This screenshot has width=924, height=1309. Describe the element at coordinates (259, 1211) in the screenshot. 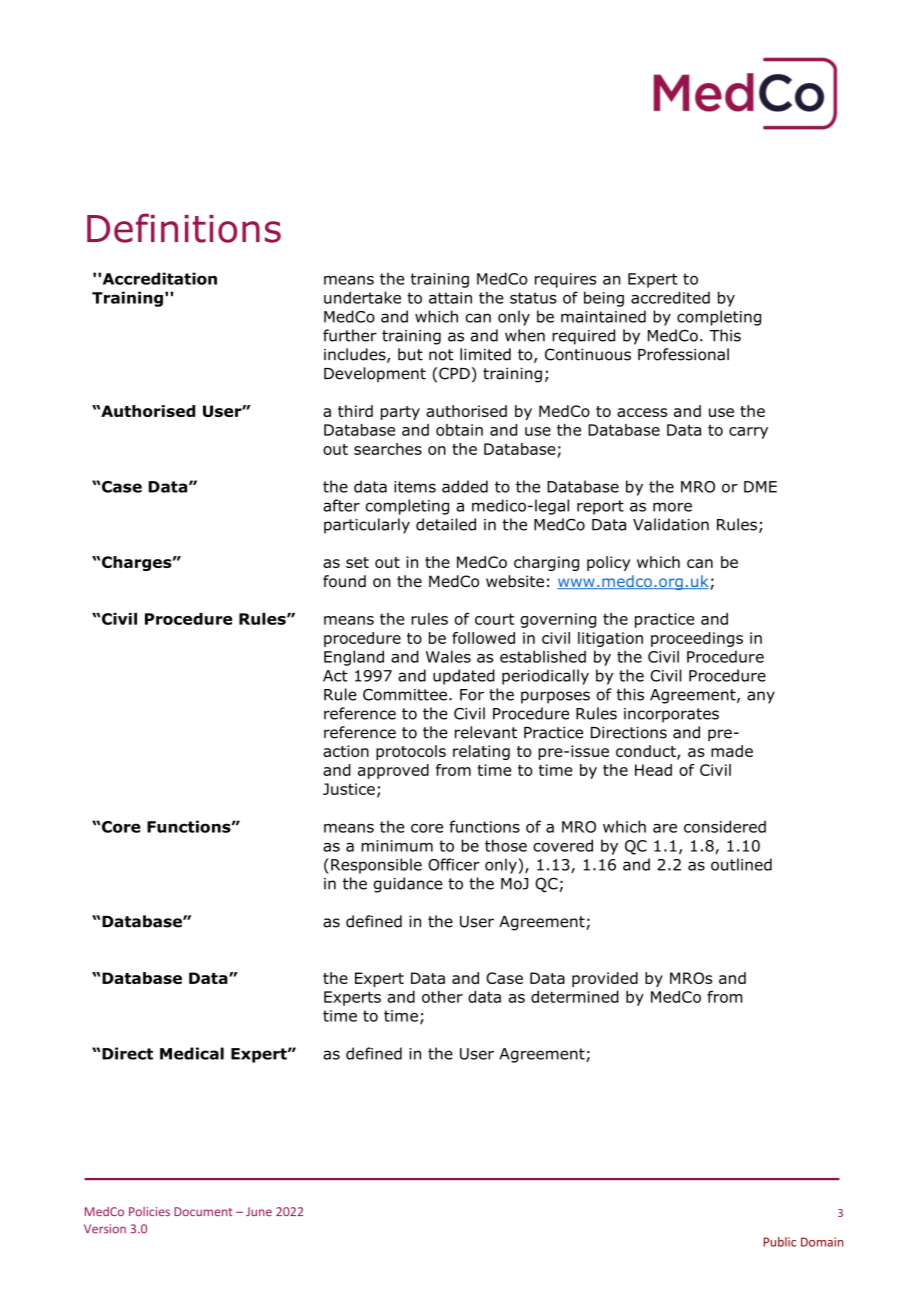

I see `June` at that location.
